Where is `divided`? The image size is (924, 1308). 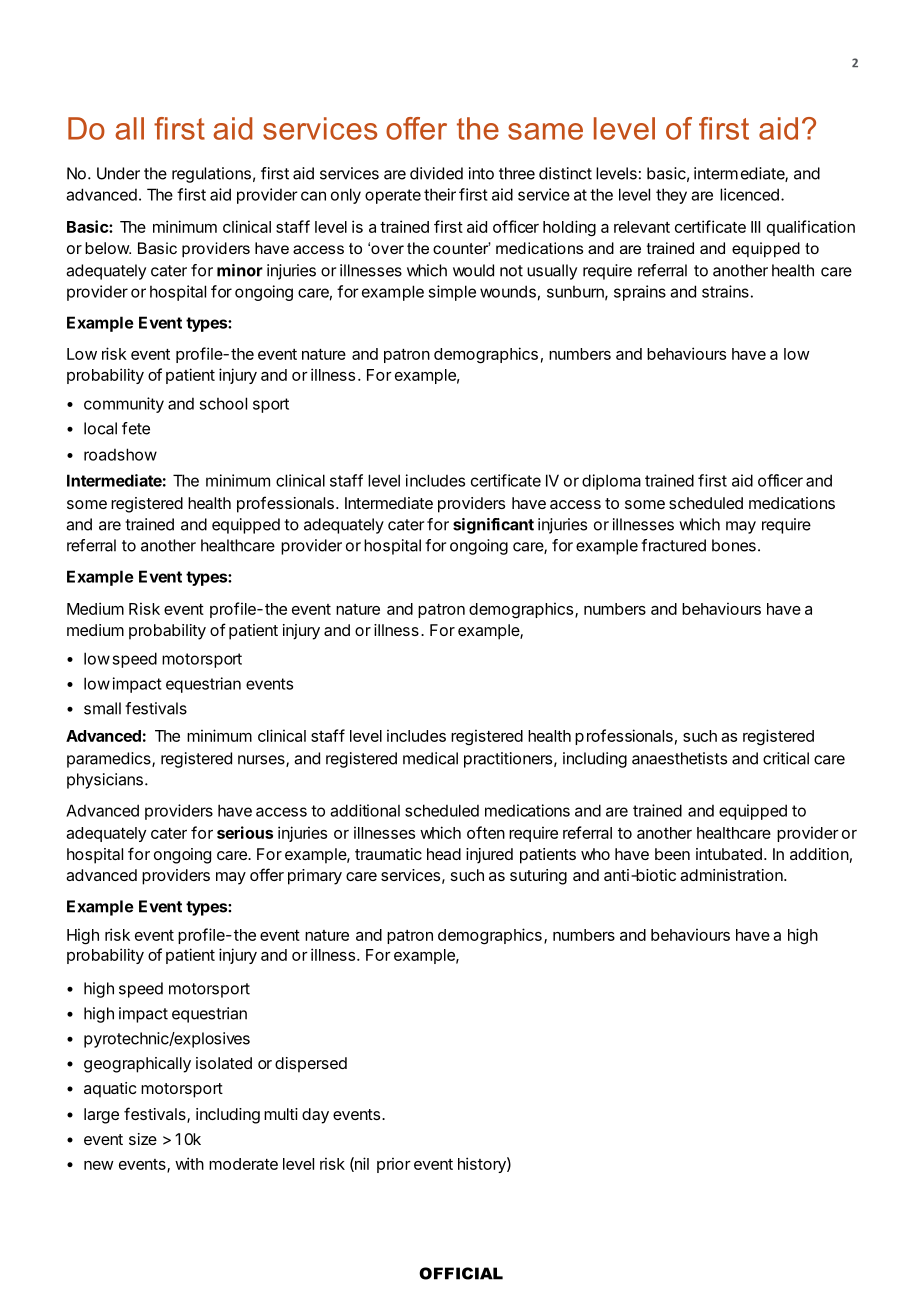
divided is located at coordinates (436, 173).
